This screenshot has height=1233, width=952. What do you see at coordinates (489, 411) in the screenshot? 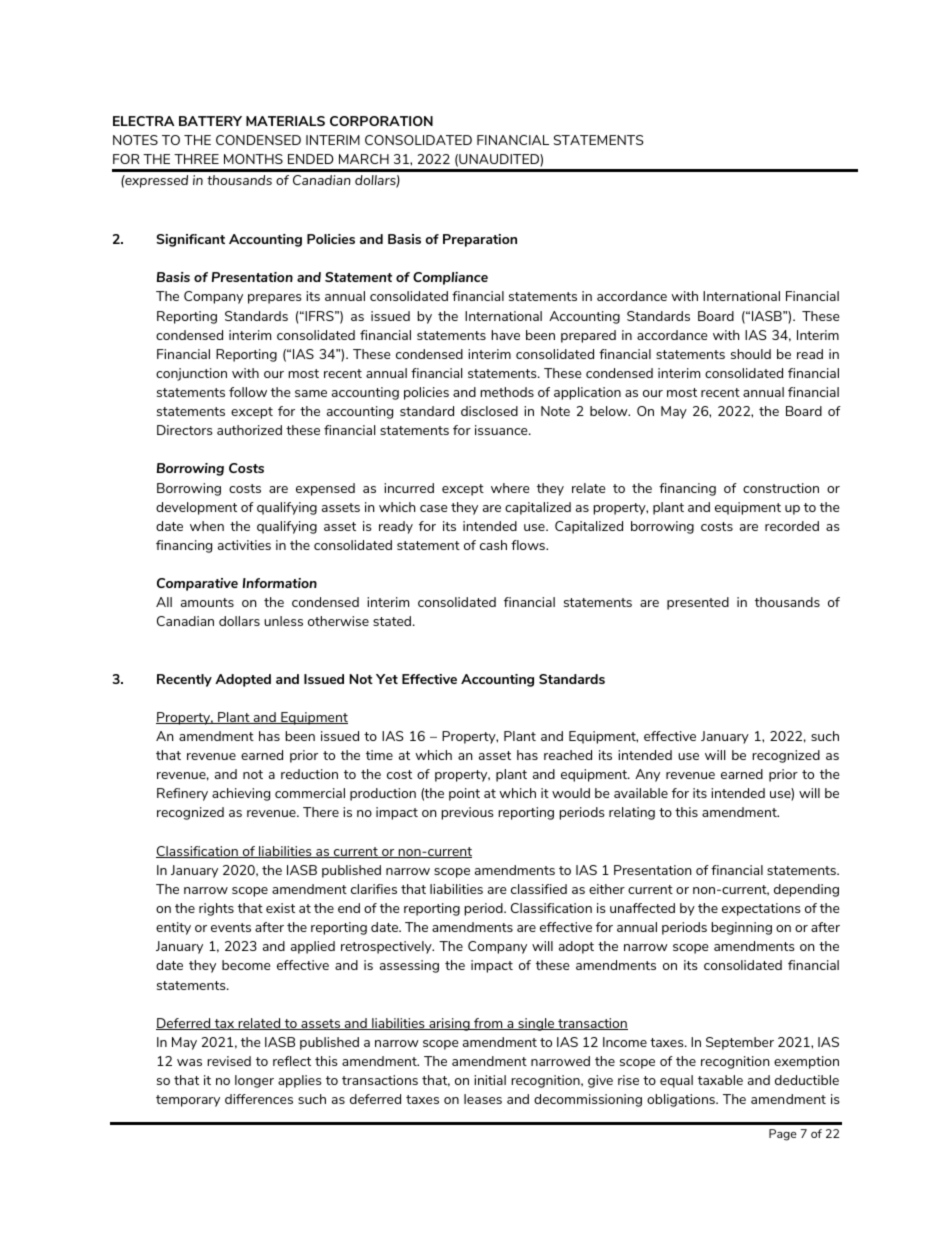
I see `disclosed` at bounding box center [489, 411].
